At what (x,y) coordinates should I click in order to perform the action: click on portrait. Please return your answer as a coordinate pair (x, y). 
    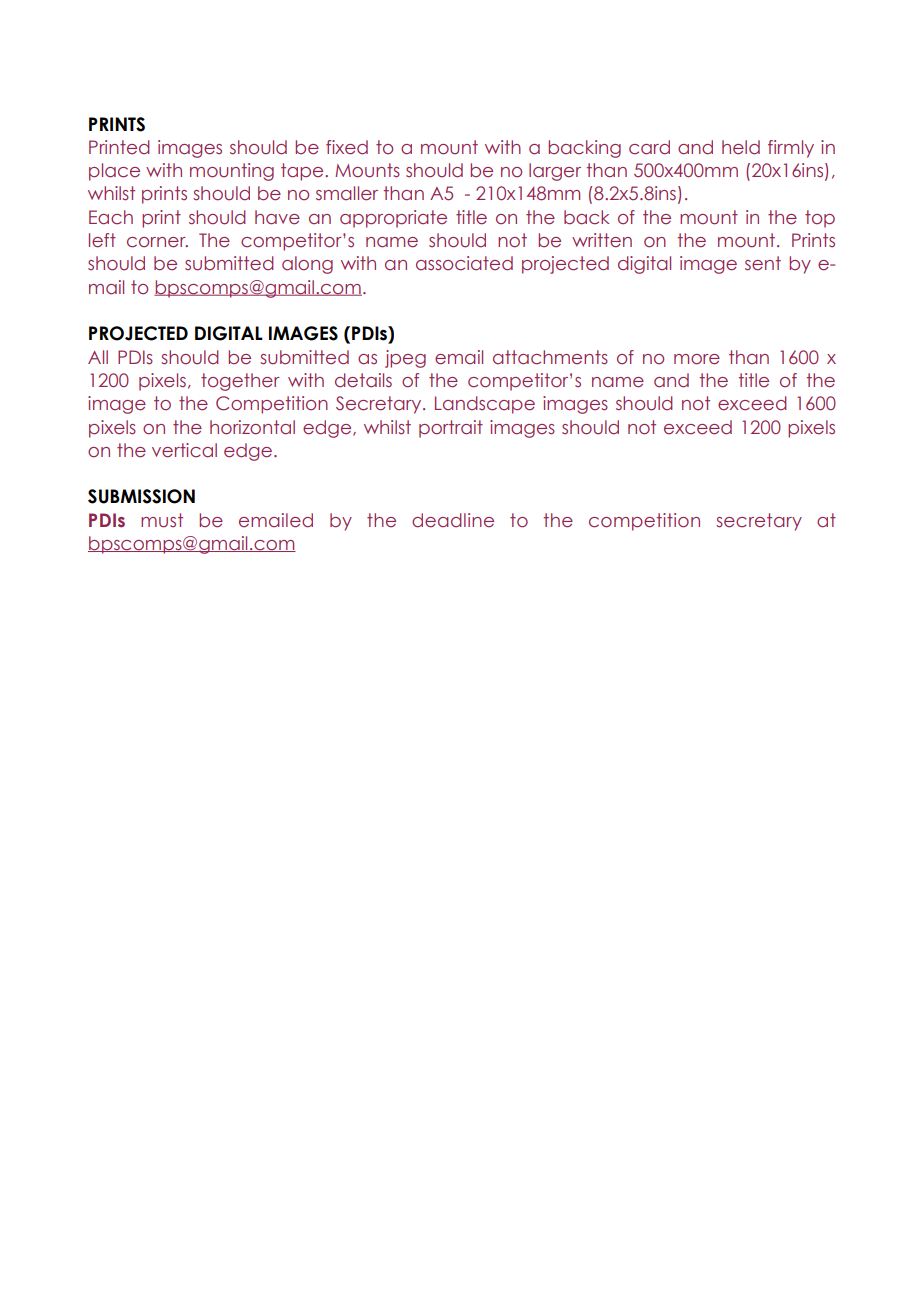
    Looking at the image, I should click on (451, 429).
